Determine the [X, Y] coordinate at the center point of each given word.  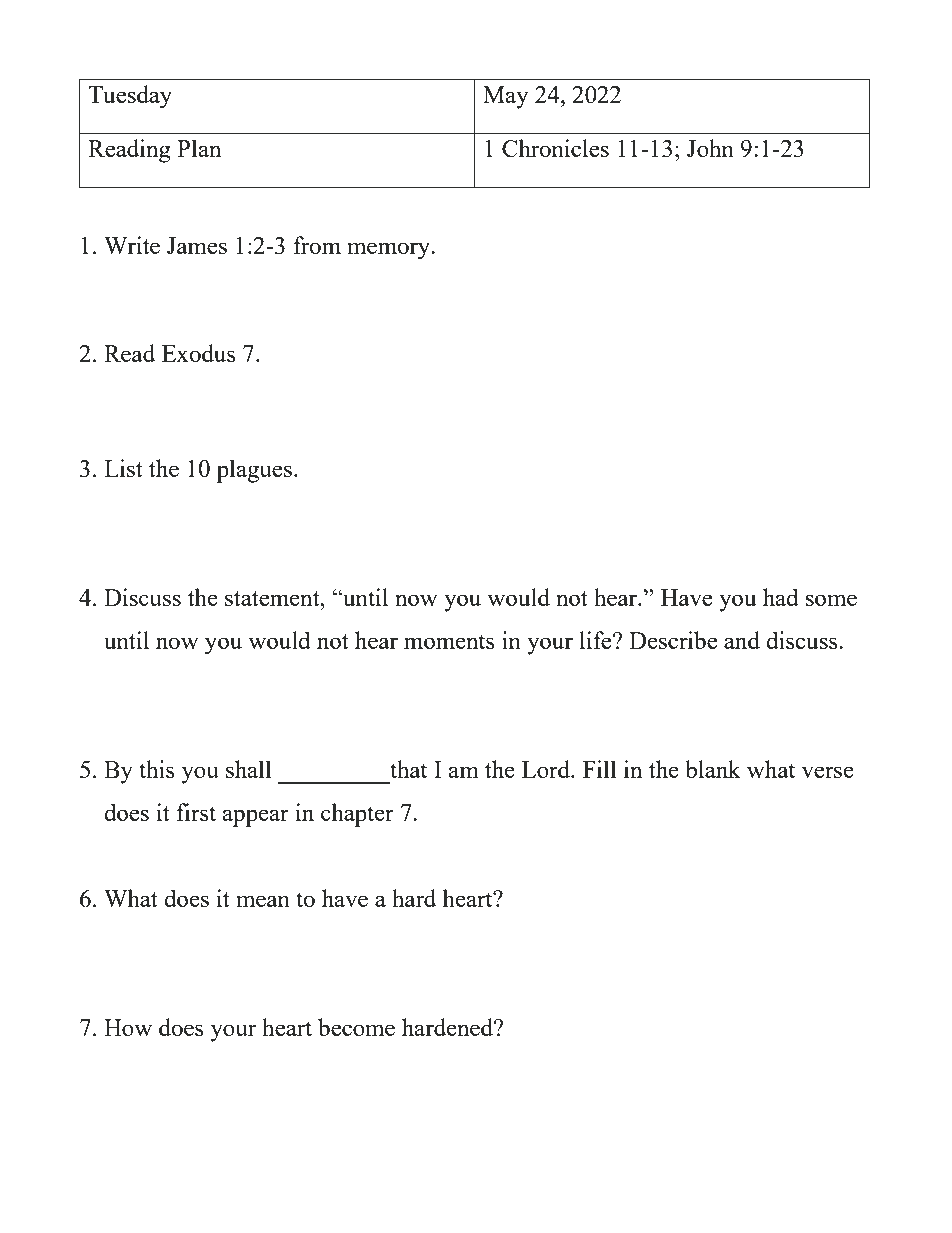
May [505, 97]
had [781, 597]
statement [273, 598]
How [128, 1027]
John [710, 148]
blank [713, 769]
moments [449, 641]
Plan [199, 148]
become [356, 1027]
